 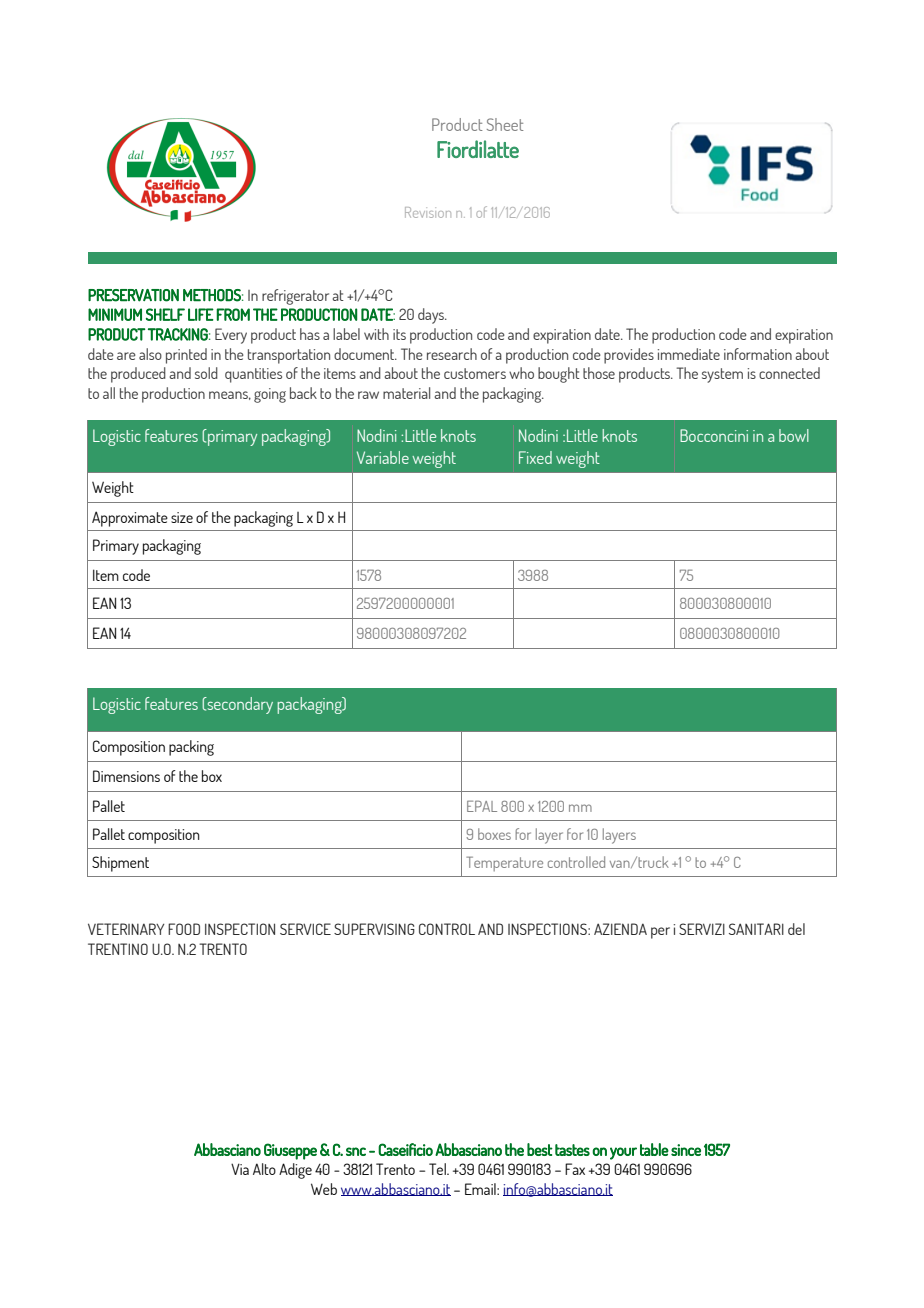 I want to click on system, so click(x=722, y=375).
